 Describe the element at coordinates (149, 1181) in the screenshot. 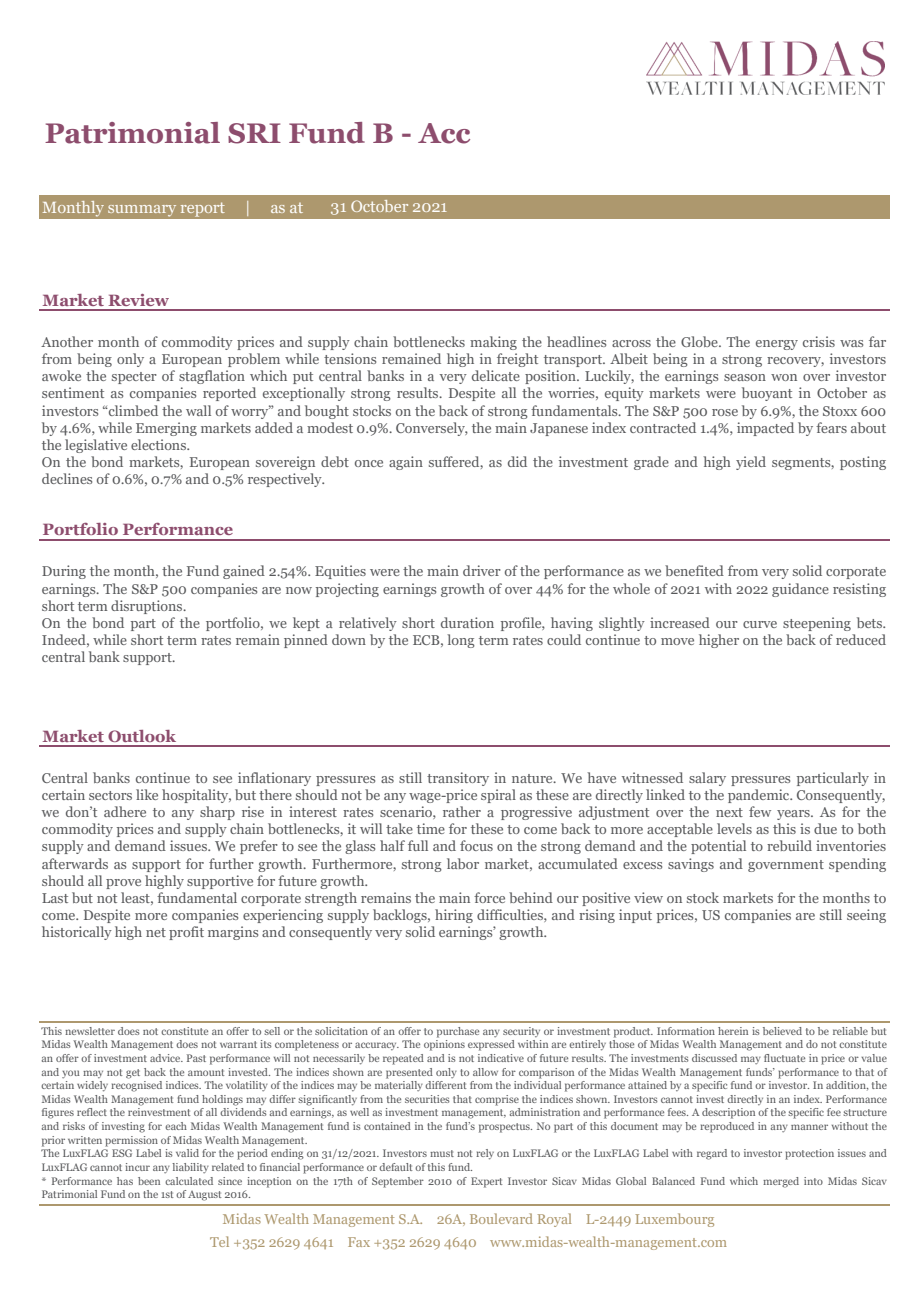

I see `been` at that location.
